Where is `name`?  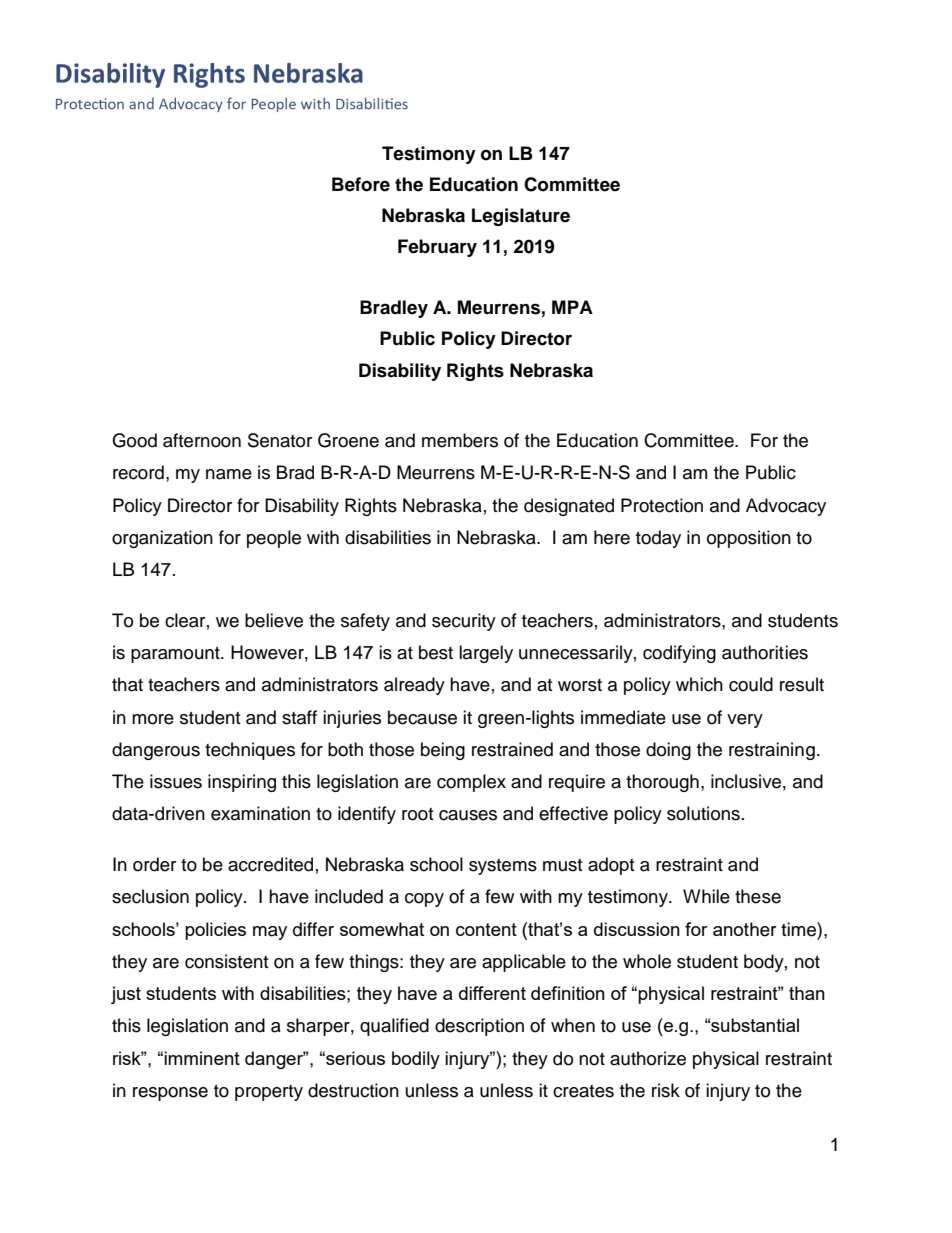
name is located at coordinates (229, 474).
